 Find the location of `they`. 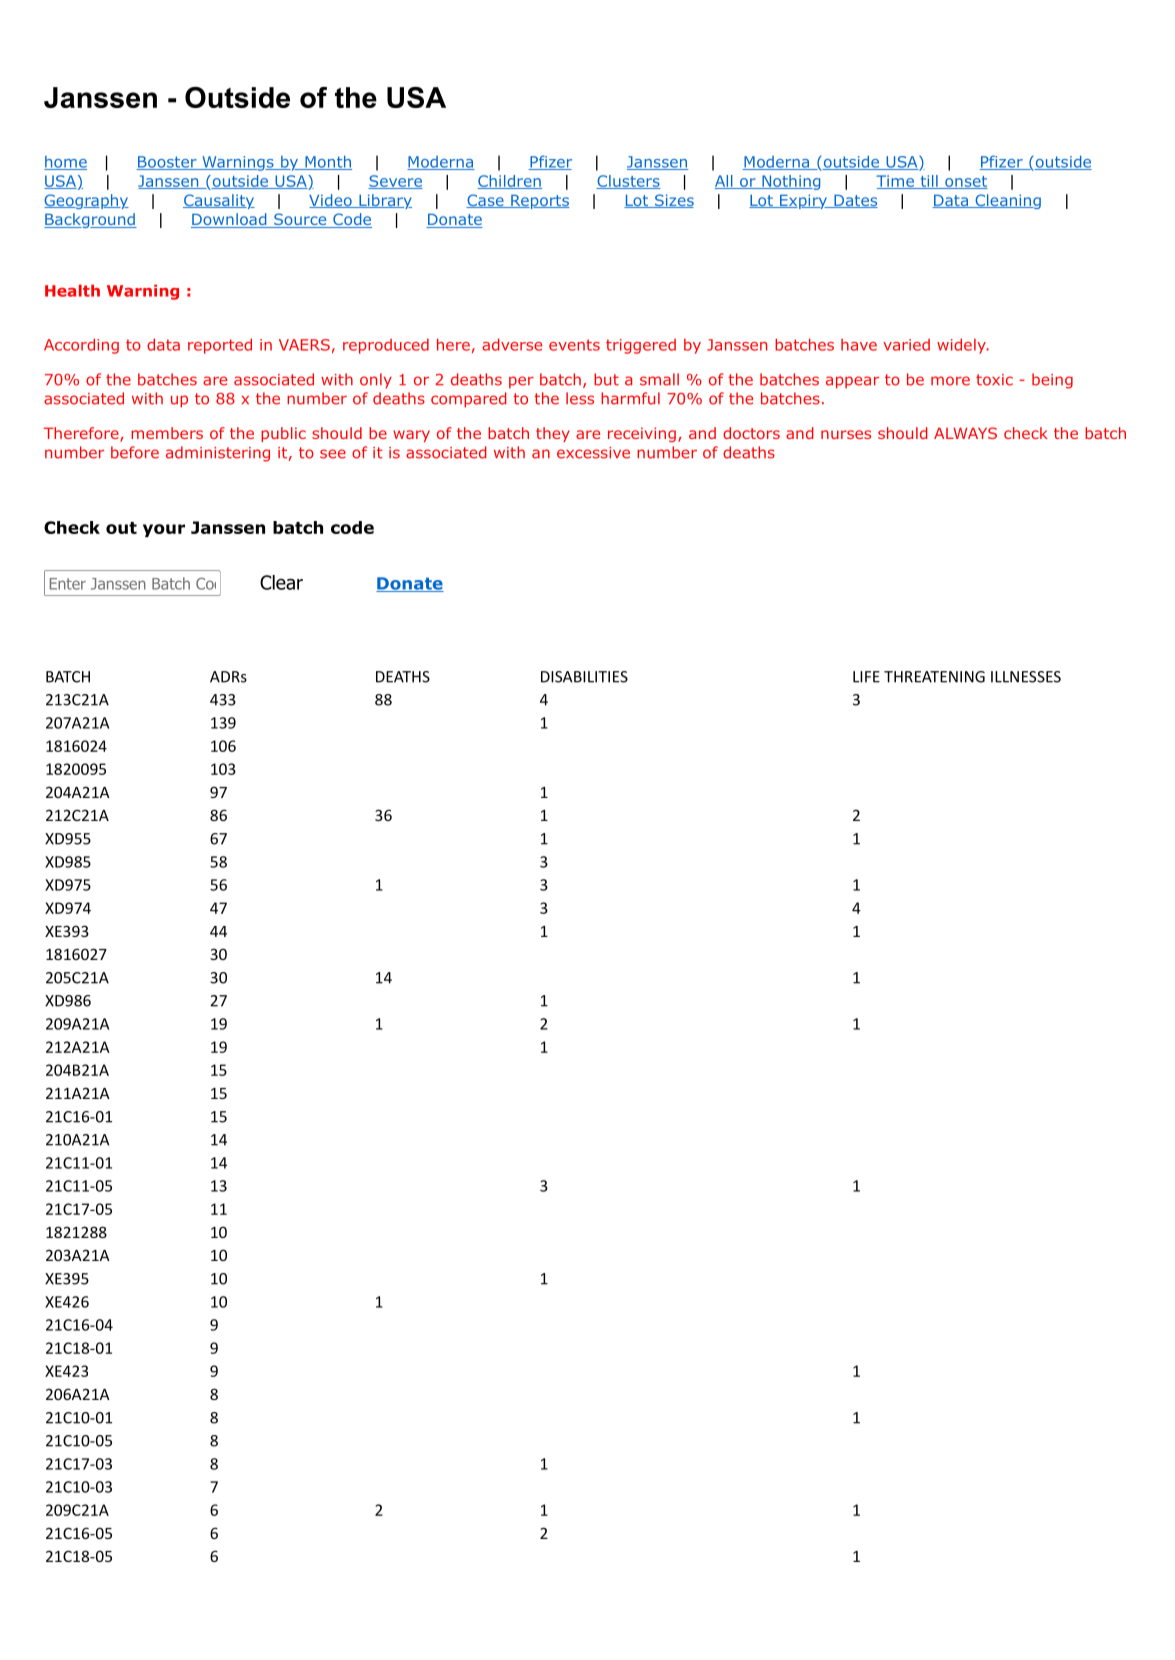

they is located at coordinates (553, 434).
